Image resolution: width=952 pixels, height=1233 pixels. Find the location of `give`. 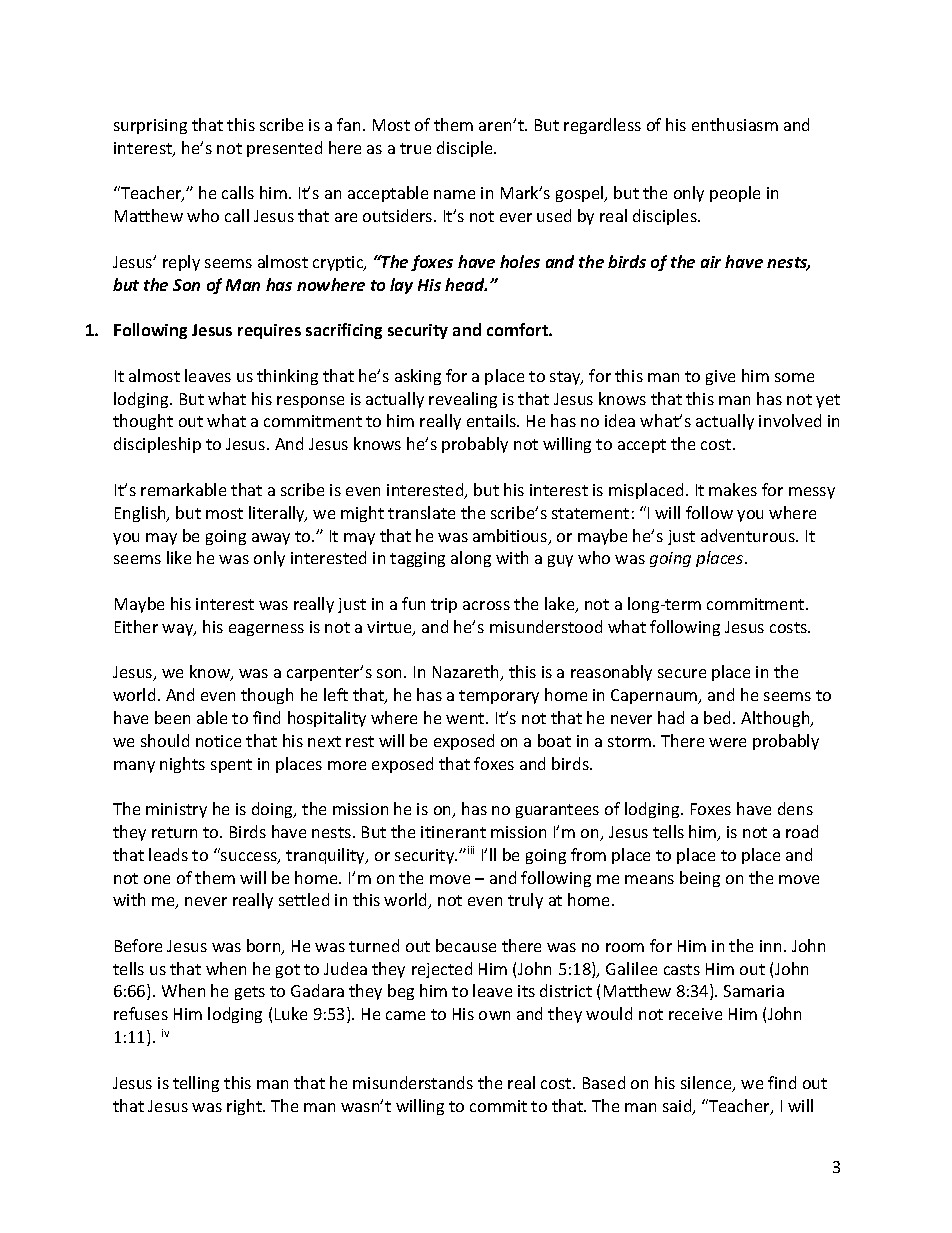

give is located at coordinates (720, 377).
